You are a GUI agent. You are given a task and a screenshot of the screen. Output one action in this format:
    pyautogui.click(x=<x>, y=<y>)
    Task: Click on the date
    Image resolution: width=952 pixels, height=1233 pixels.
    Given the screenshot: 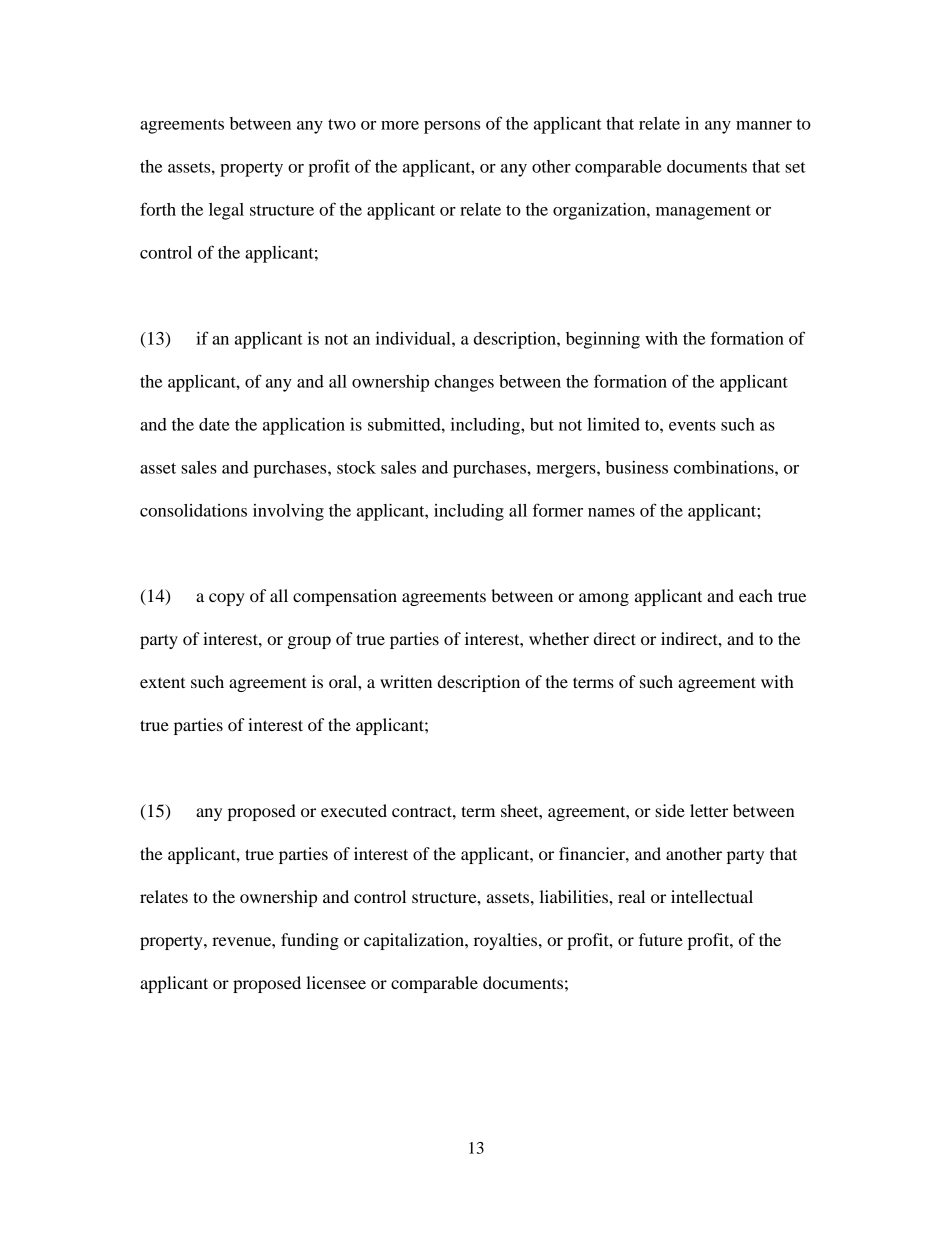 What is the action you would take?
    pyautogui.click(x=214, y=424)
